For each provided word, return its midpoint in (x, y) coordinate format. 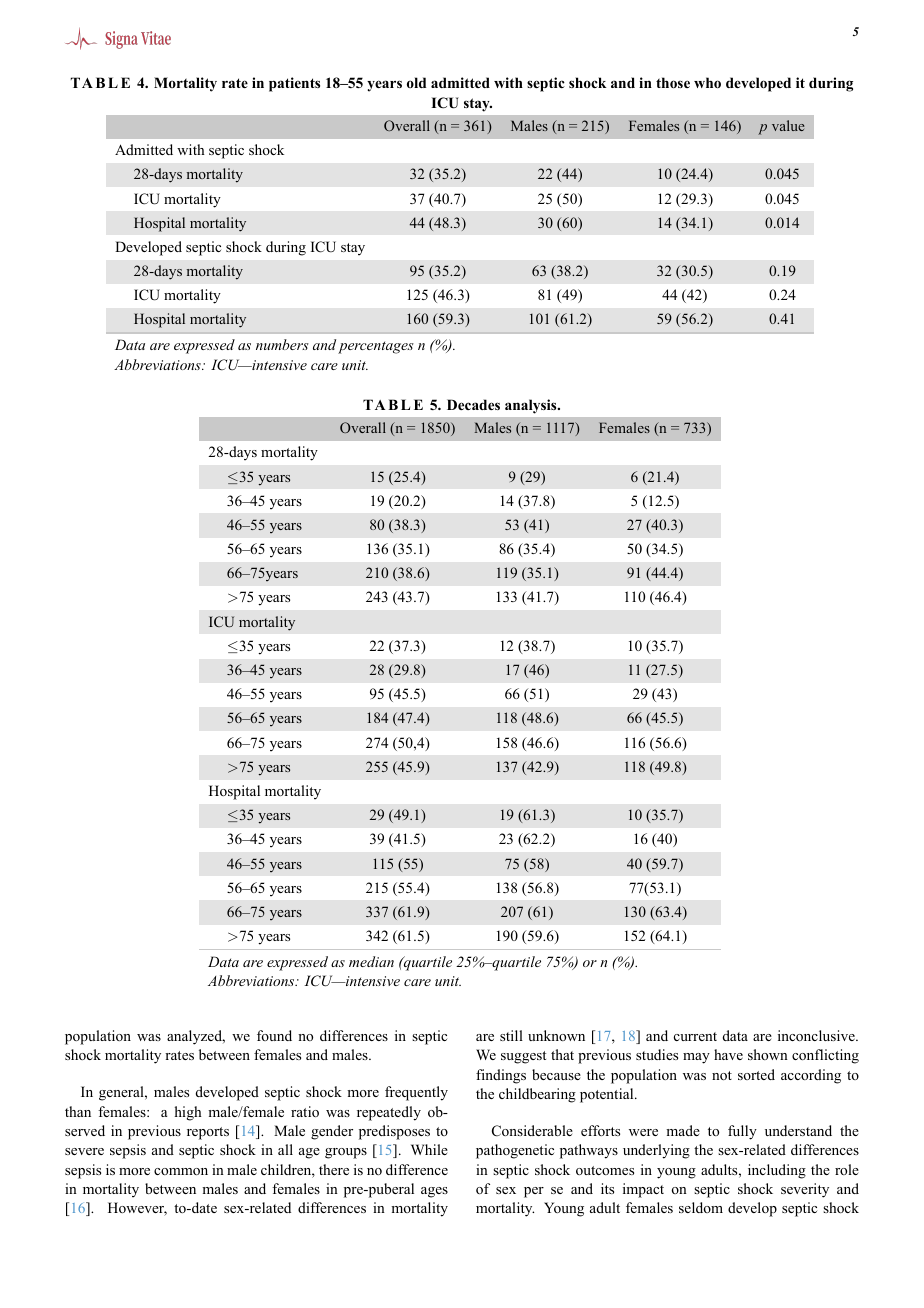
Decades (473, 404)
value (788, 125)
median (371, 961)
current (695, 1036)
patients (294, 84)
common (181, 1171)
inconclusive (817, 1035)
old (416, 82)
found (274, 1035)
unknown (556, 1035)
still (511, 1035)
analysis (532, 406)
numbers (282, 344)
